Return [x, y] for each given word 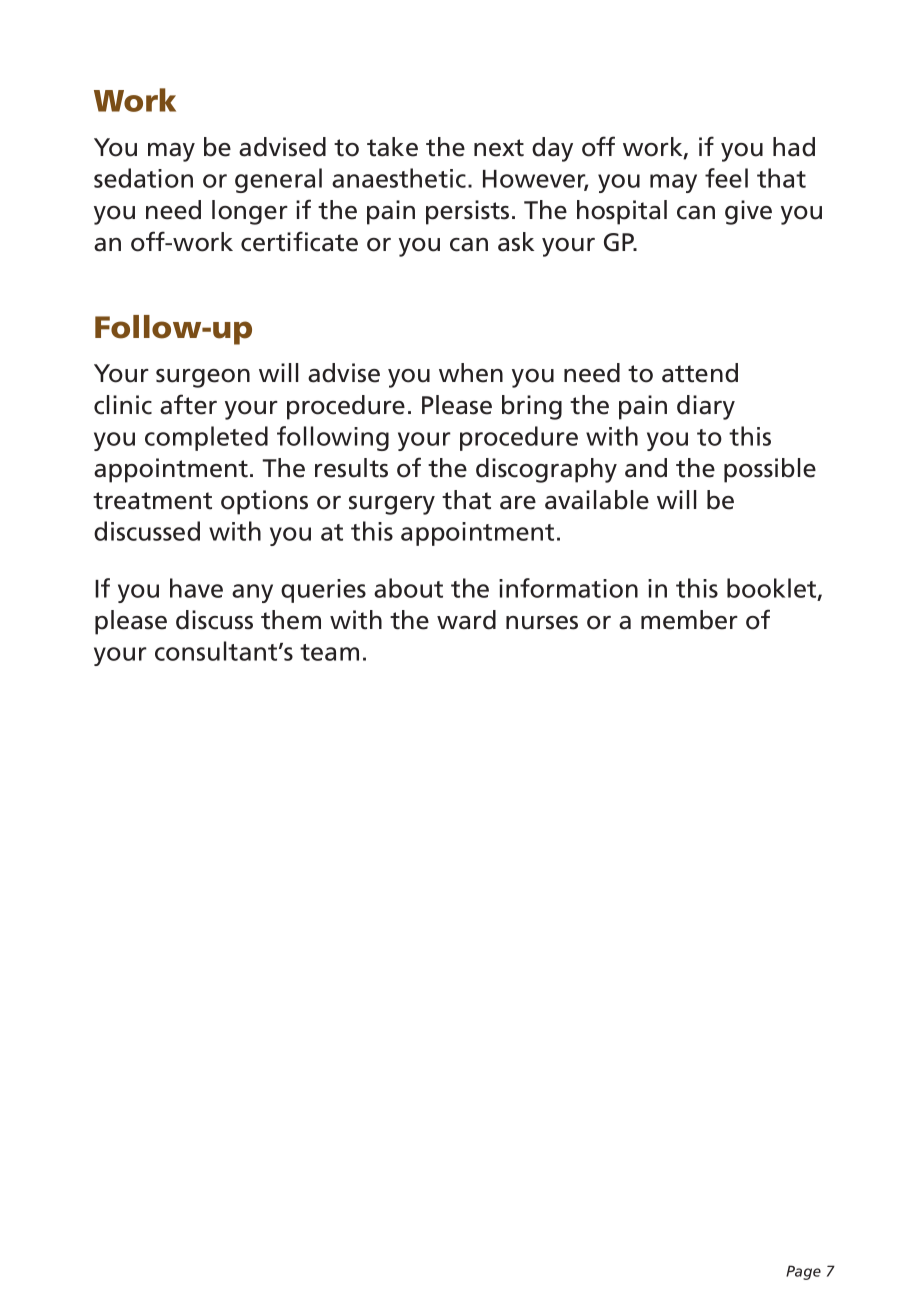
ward [466, 620]
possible [770, 470]
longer [250, 212]
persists [467, 212]
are [518, 503]
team [329, 652]
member [689, 620]
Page [803, 1272]
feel [726, 178]
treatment [152, 501]
